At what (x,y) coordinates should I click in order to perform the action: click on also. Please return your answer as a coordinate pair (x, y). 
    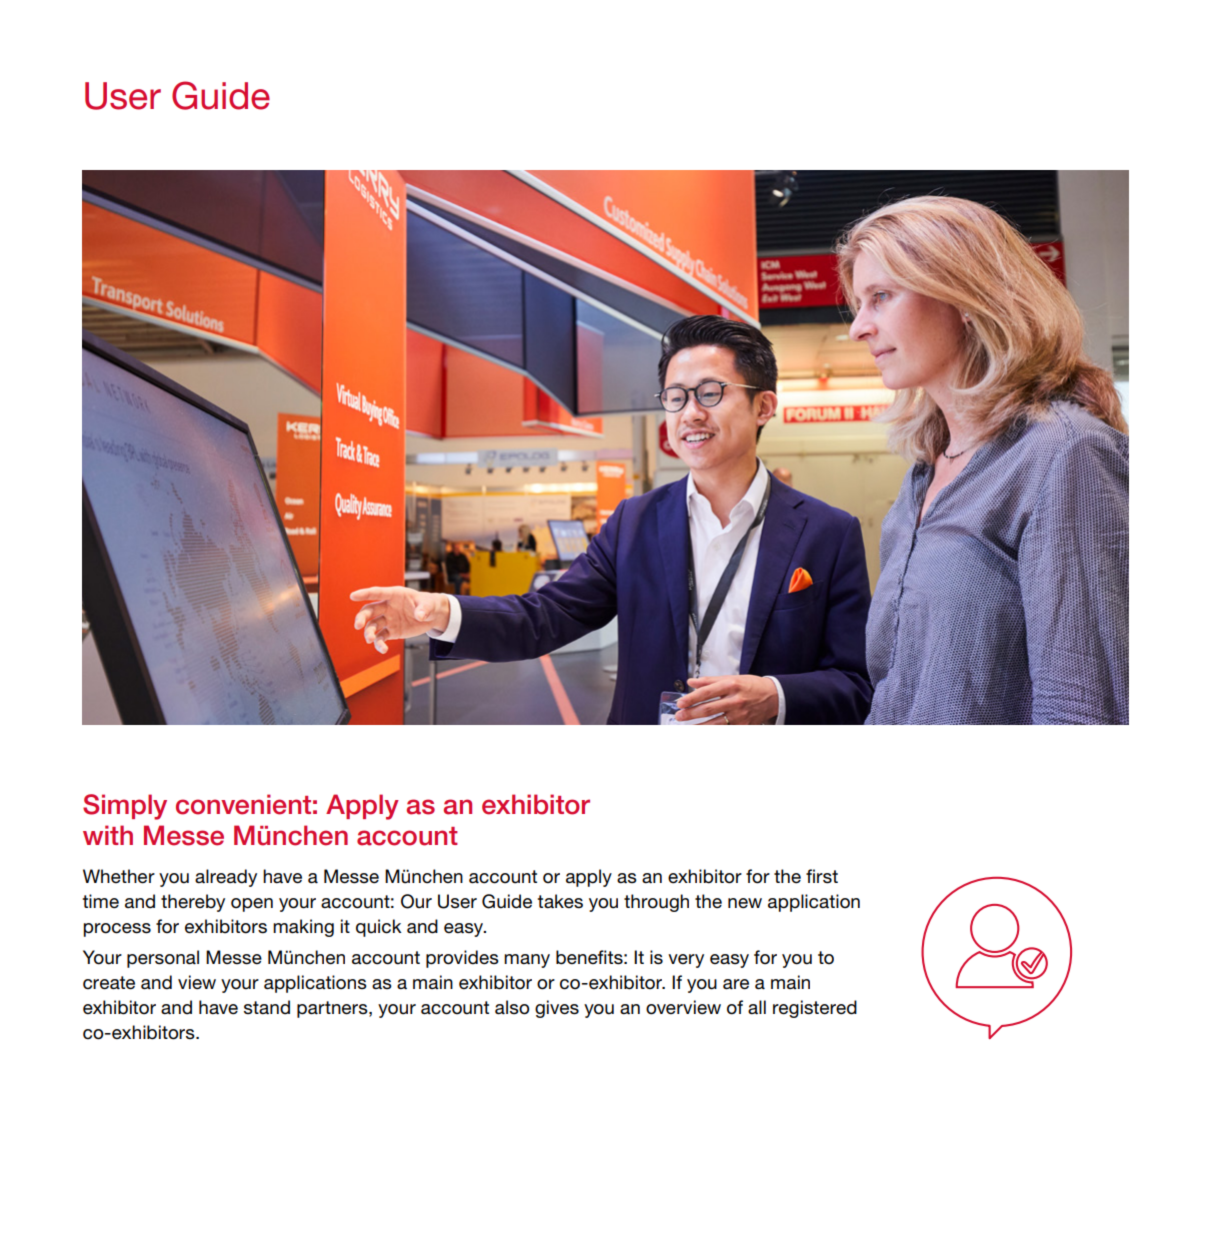
    Looking at the image, I should click on (512, 1007).
